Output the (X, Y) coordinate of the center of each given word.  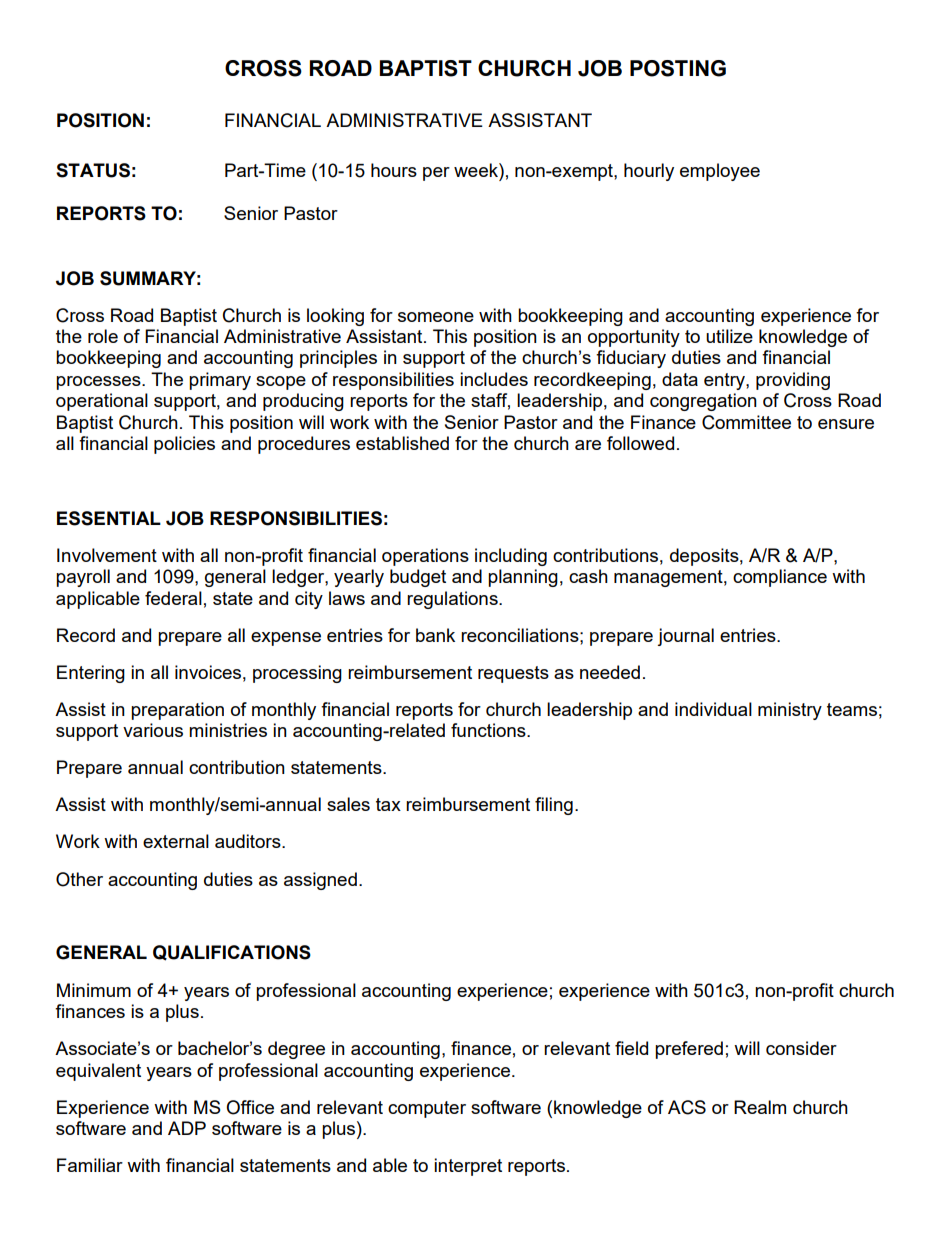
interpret (468, 1167)
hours (394, 170)
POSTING (678, 68)
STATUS (93, 170)
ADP (187, 1128)
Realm (760, 1107)
